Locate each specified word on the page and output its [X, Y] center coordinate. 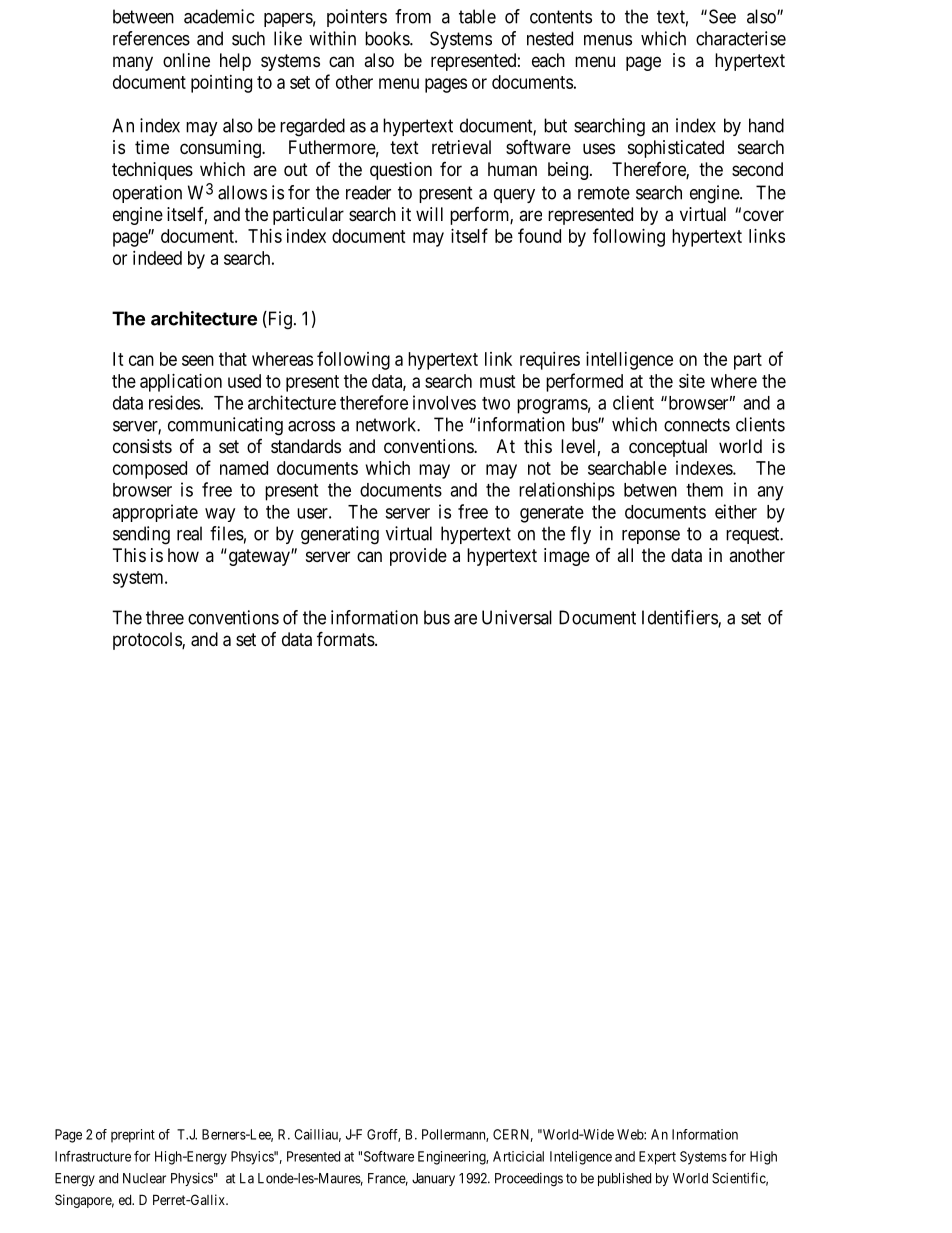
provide [418, 557]
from [413, 16]
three [165, 617]
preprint [133, 1136]
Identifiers [680, 618]
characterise [741, 38]
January [433, 1179]
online [186, 60]
